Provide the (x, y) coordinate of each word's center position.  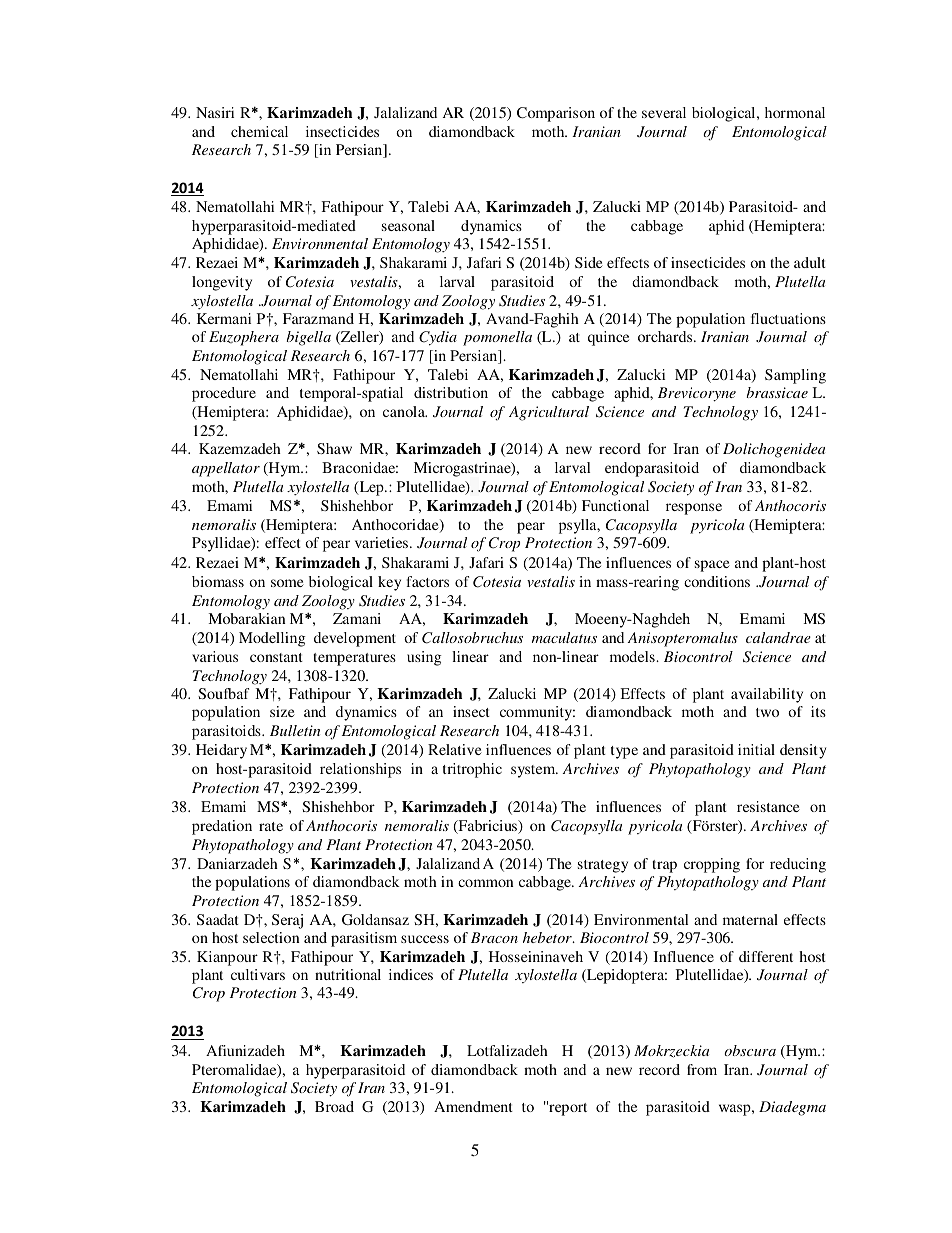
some (287, 583)
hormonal (795, 112)
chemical (259, 131)
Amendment (473, 1106)
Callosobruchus (472, 638)
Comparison (556, 114)
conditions (717, 581)
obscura (750, 1050)
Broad (334, 1106)
